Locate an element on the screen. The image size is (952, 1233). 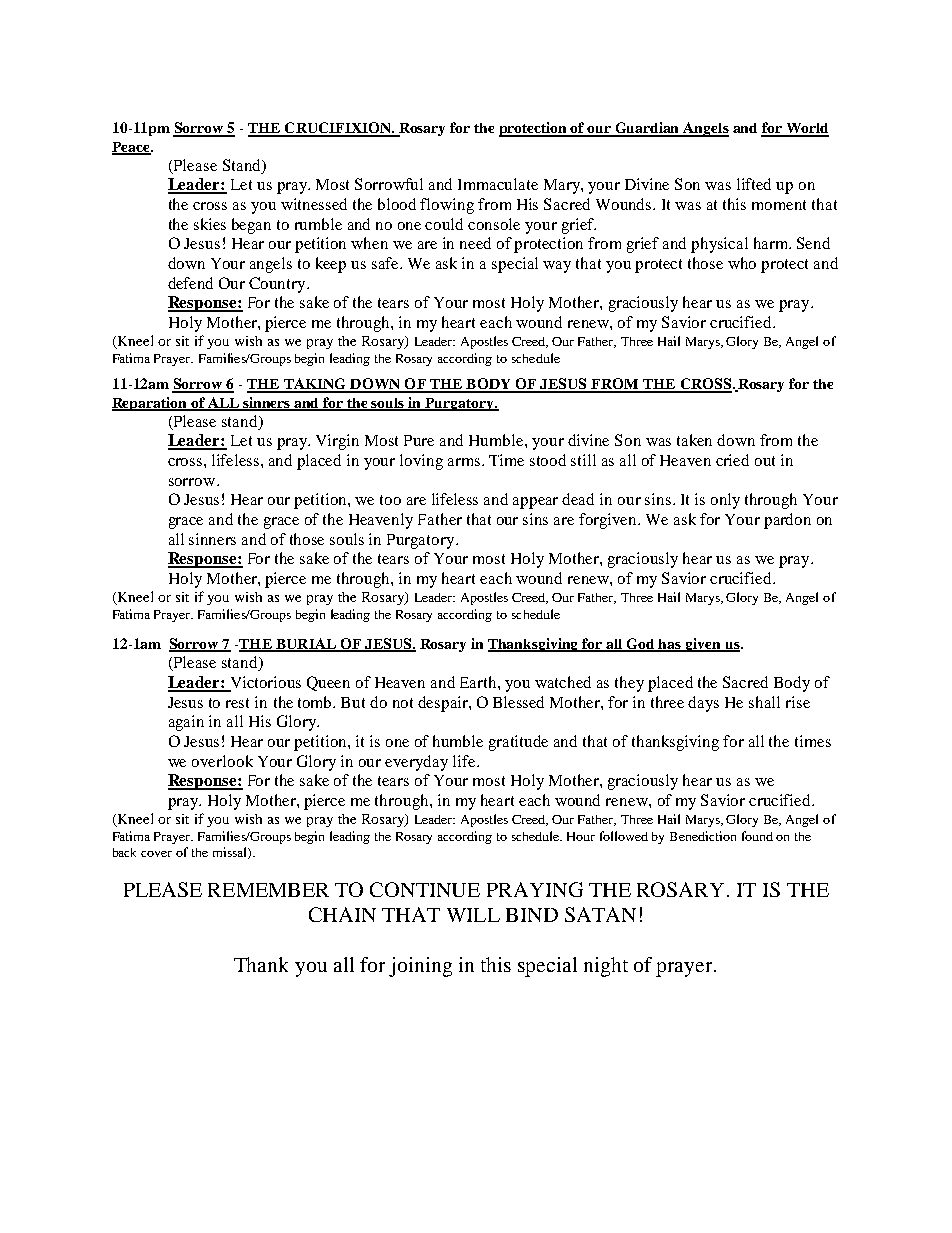
taken is located at coordinates (694, 440).
